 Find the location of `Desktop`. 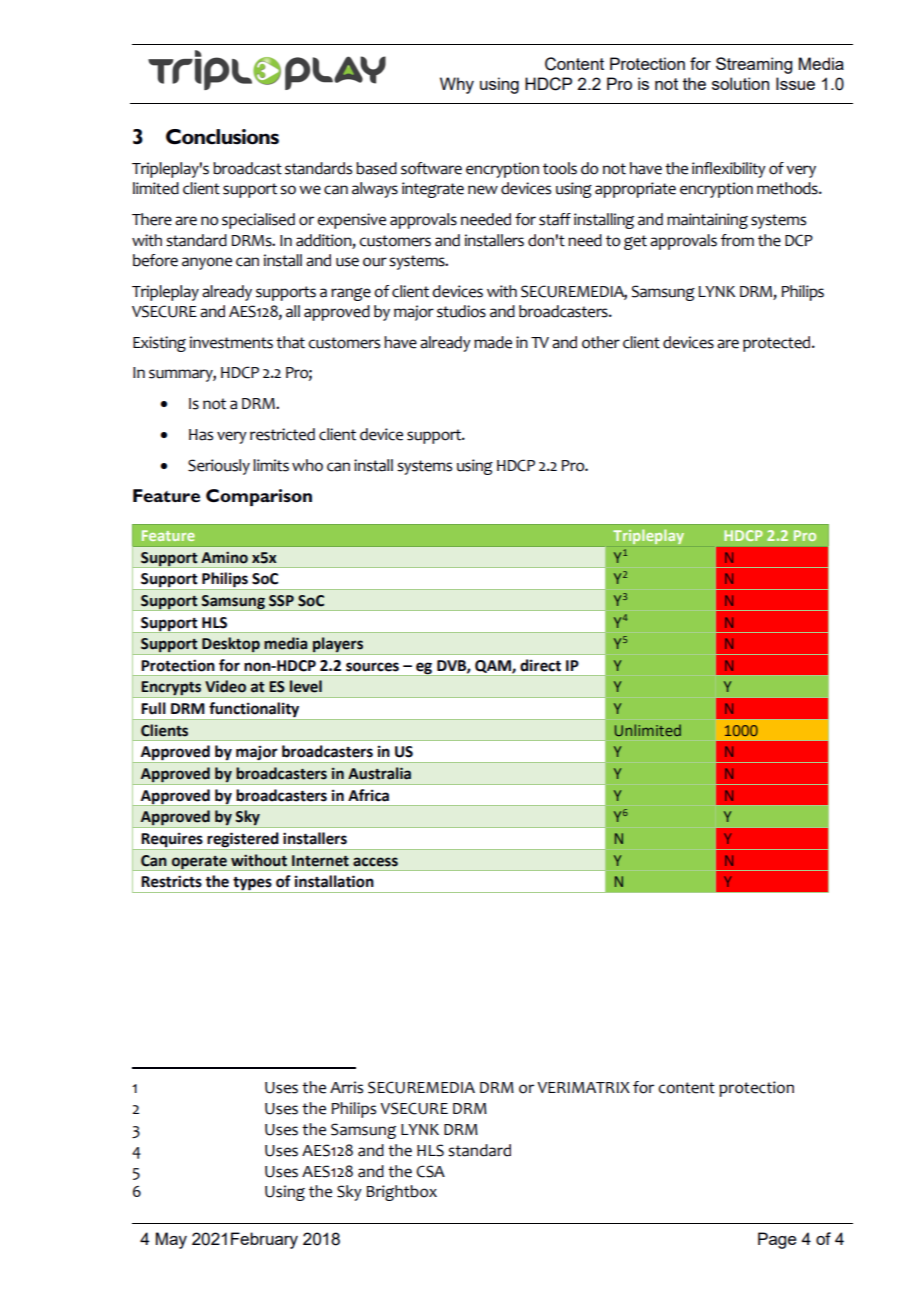

Desktop is located at coordinates (231, 646).
